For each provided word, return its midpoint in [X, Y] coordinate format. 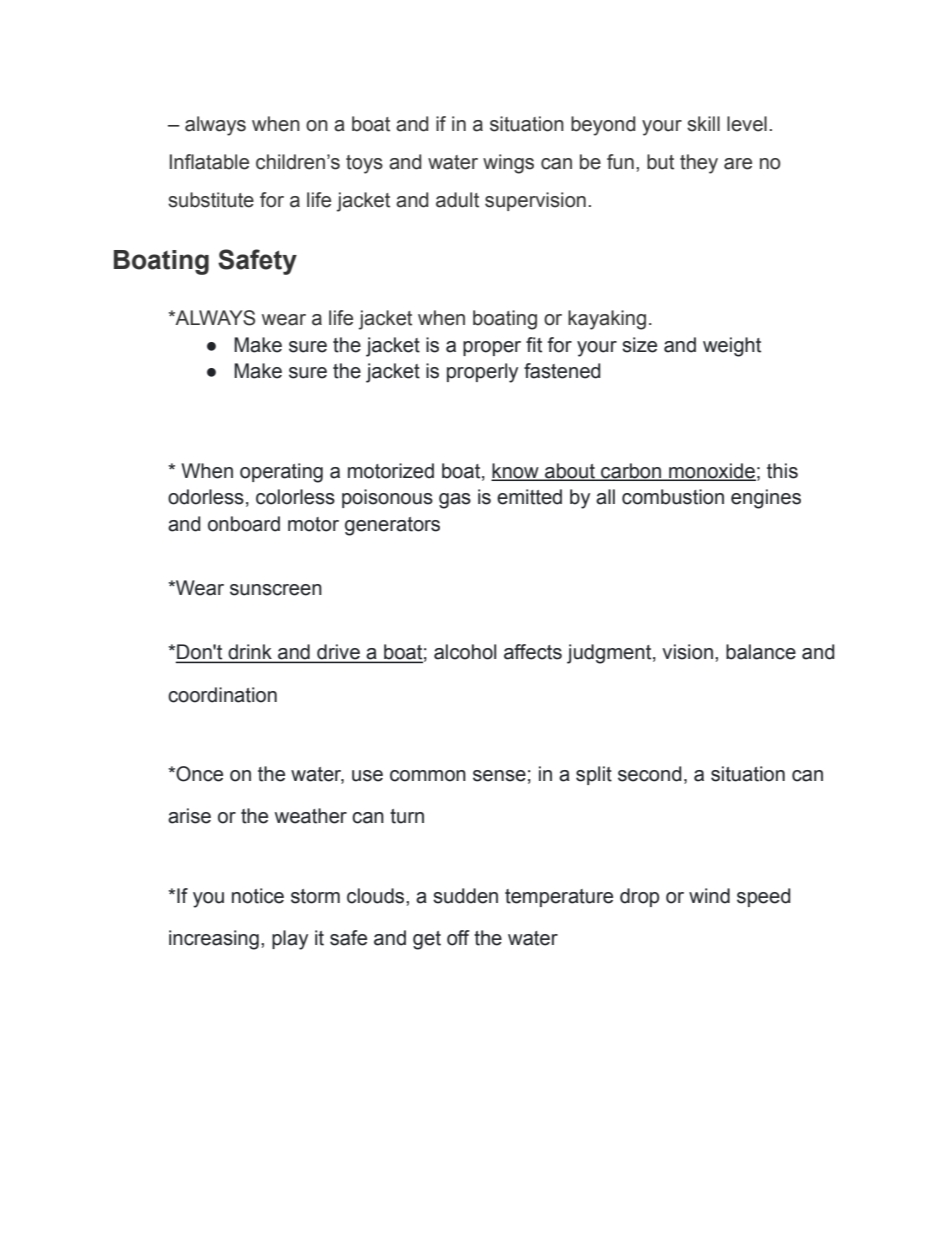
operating [281, 473]
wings [508, 164]
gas [455, 501]
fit [534, 345]
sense [499, 776]
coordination [222, 695]
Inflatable [209, 162]
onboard [244, 524]
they [699, 164]
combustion [673, 497]
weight [732, 347]
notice [258, 896]
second [650, 774]
